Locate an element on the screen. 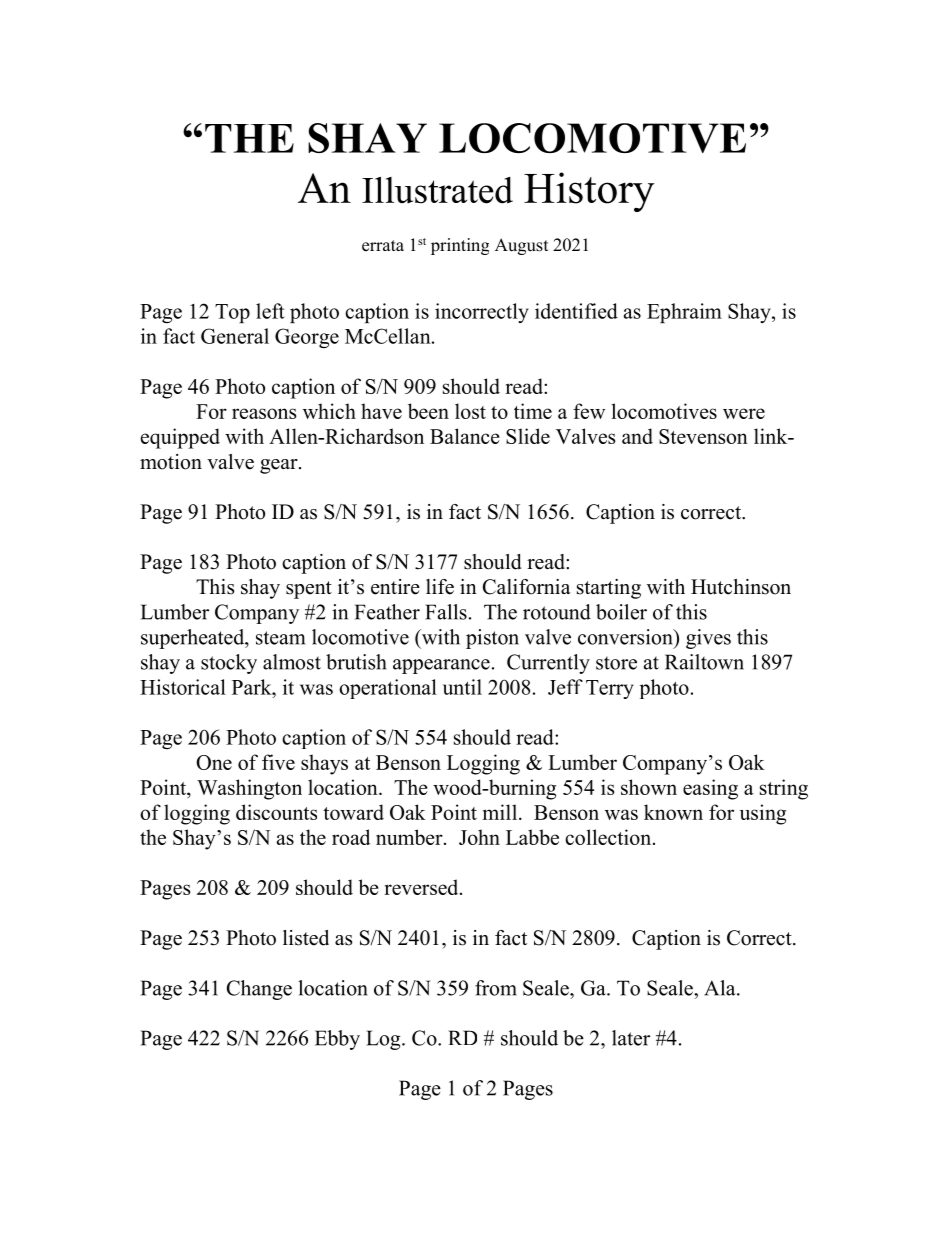 This screenshot has width=952, height=1233. printing is located at coordinates (460, 246).
